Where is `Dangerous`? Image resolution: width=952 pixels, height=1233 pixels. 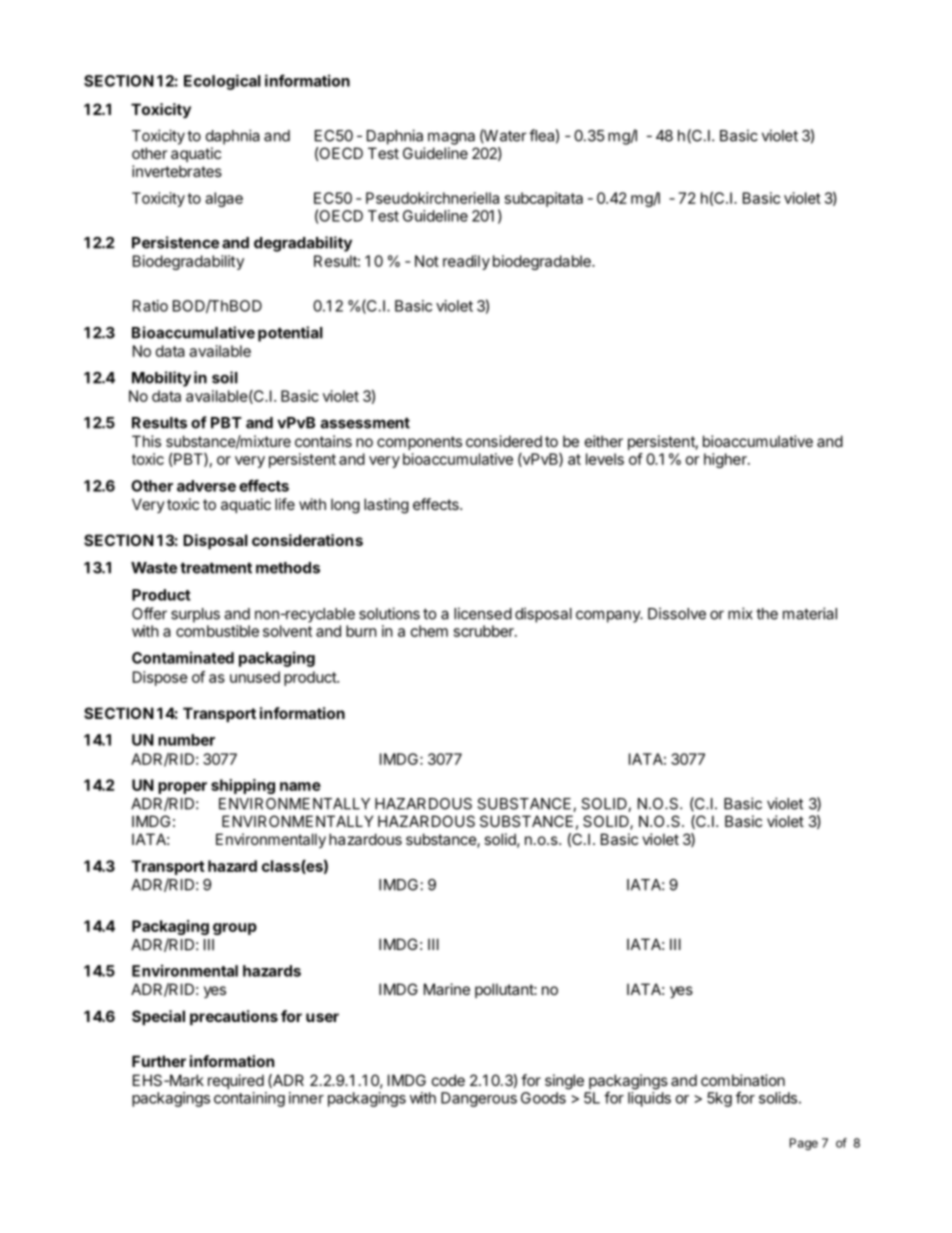
Dangerous is located at coordinates (479, 1099).
